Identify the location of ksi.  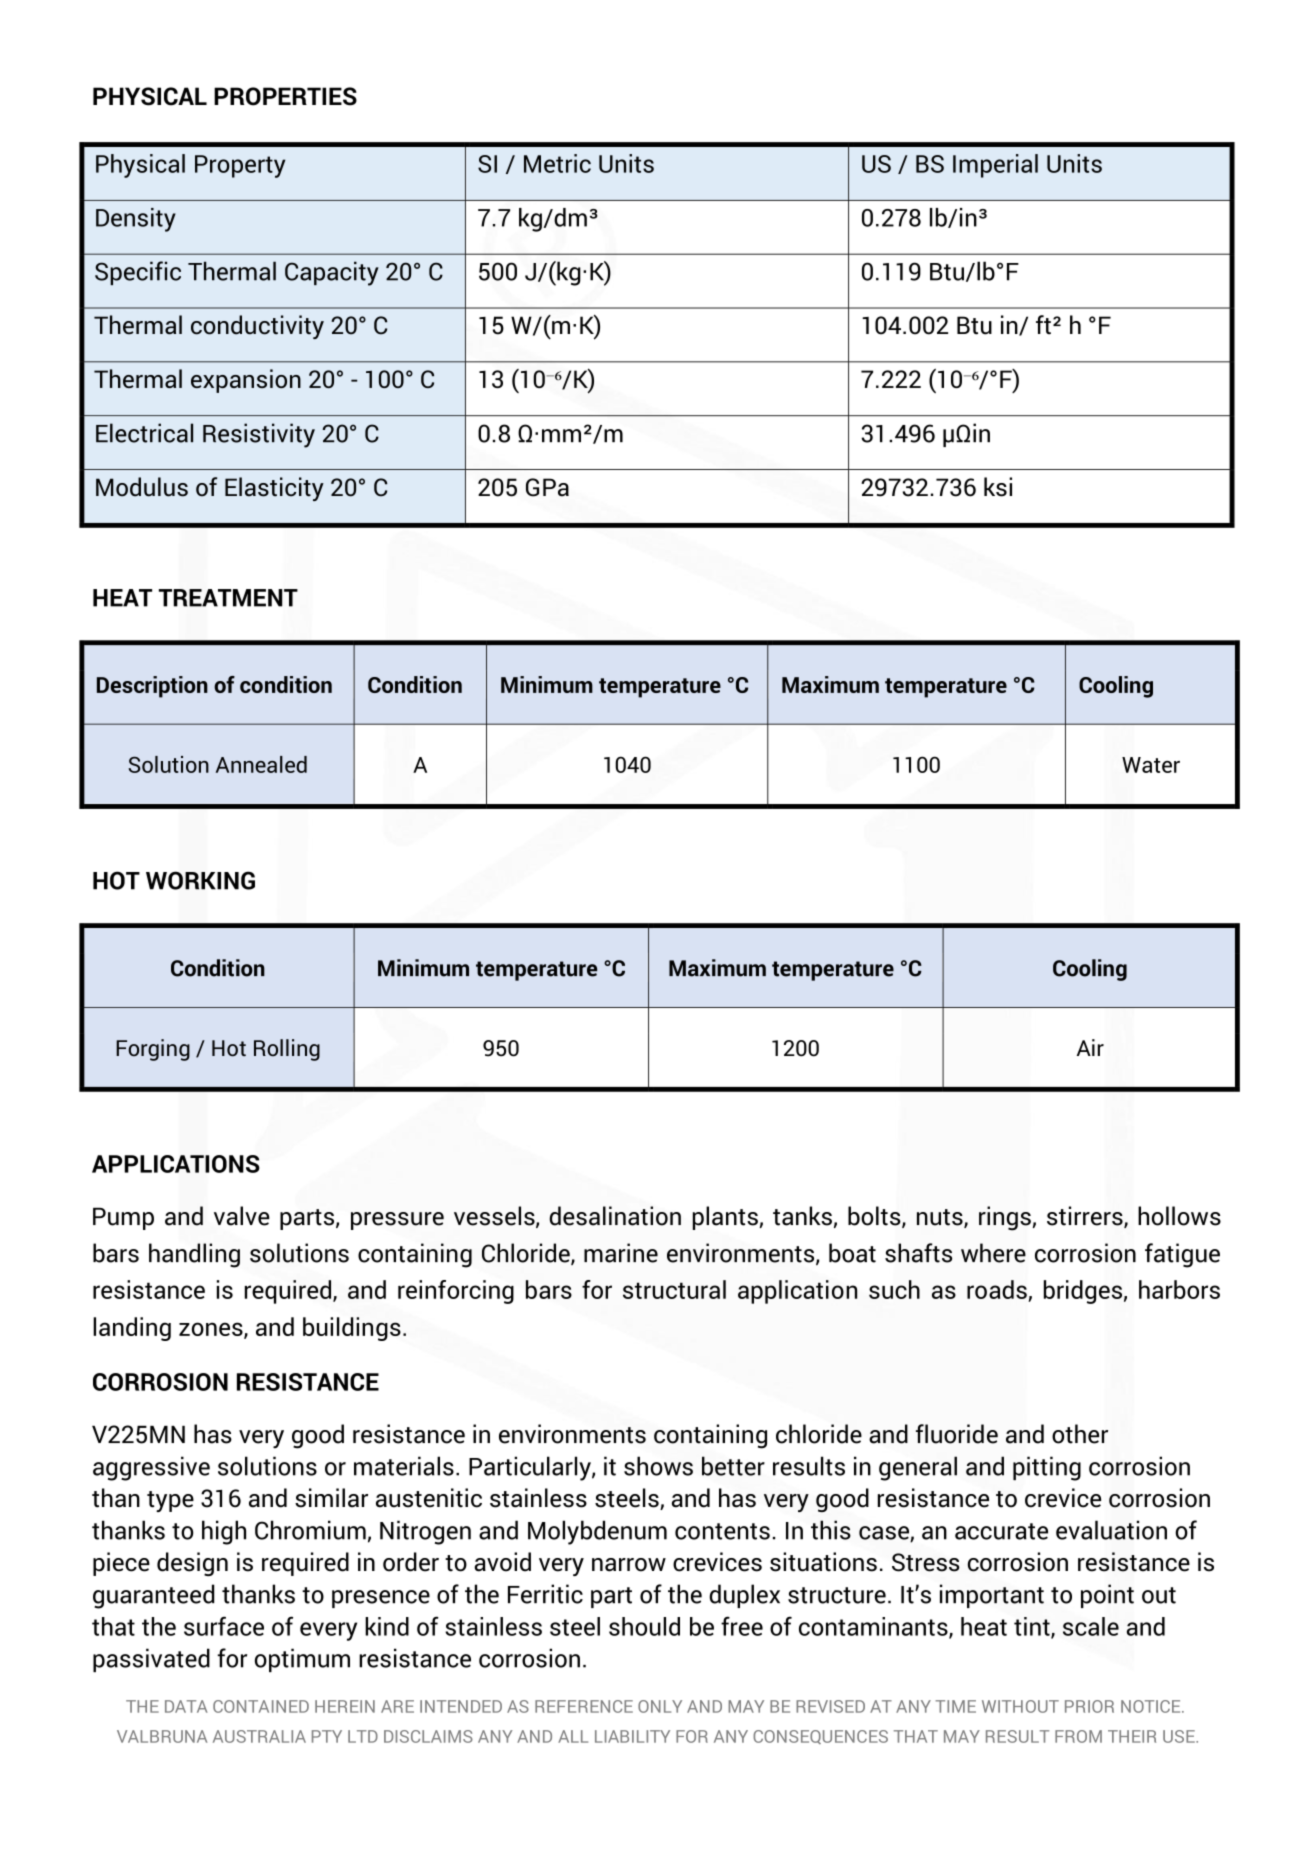
(998, 487).
